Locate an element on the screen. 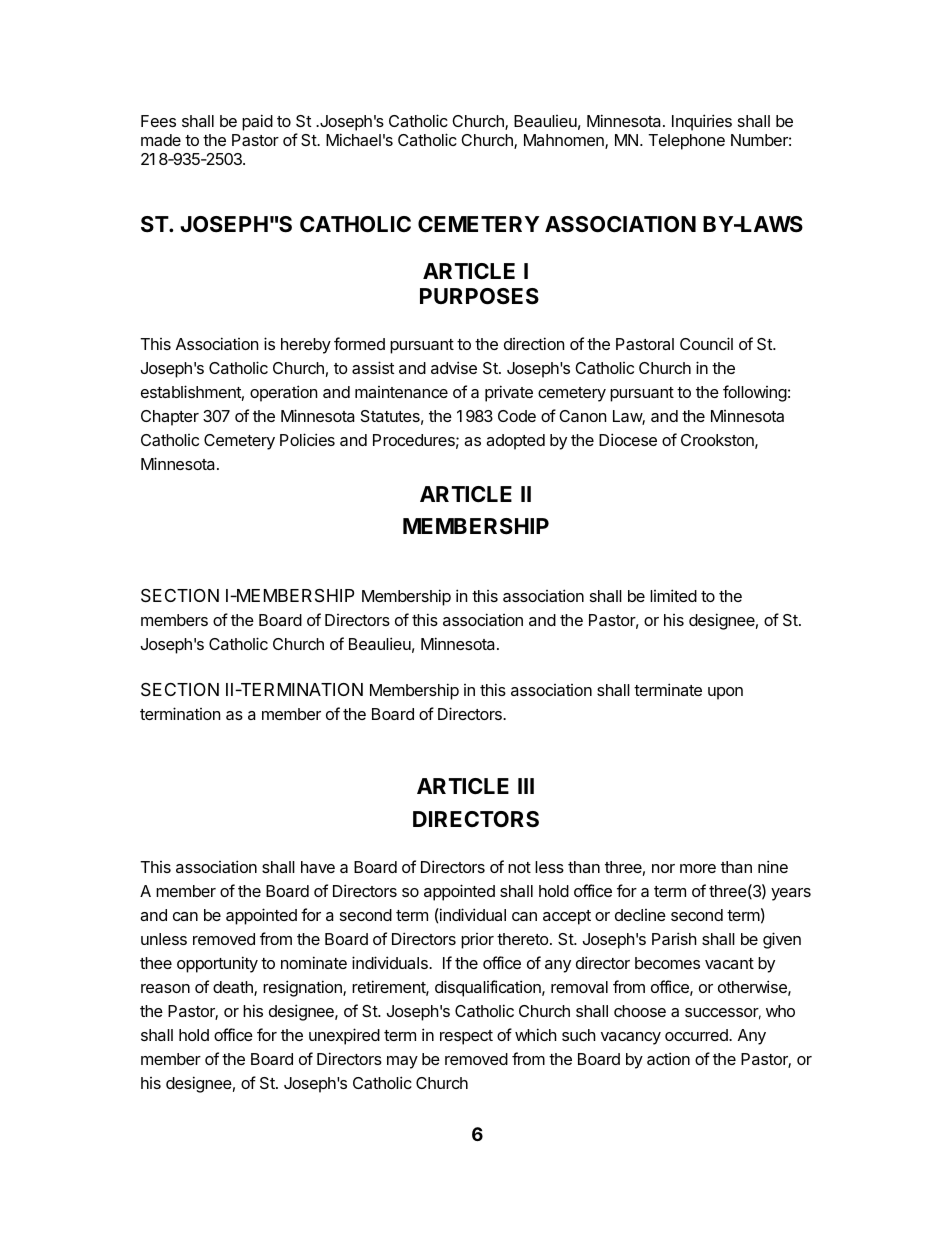 The width and height of the screenshot is (952, 1233). death is located at coordinates (234, 988).
